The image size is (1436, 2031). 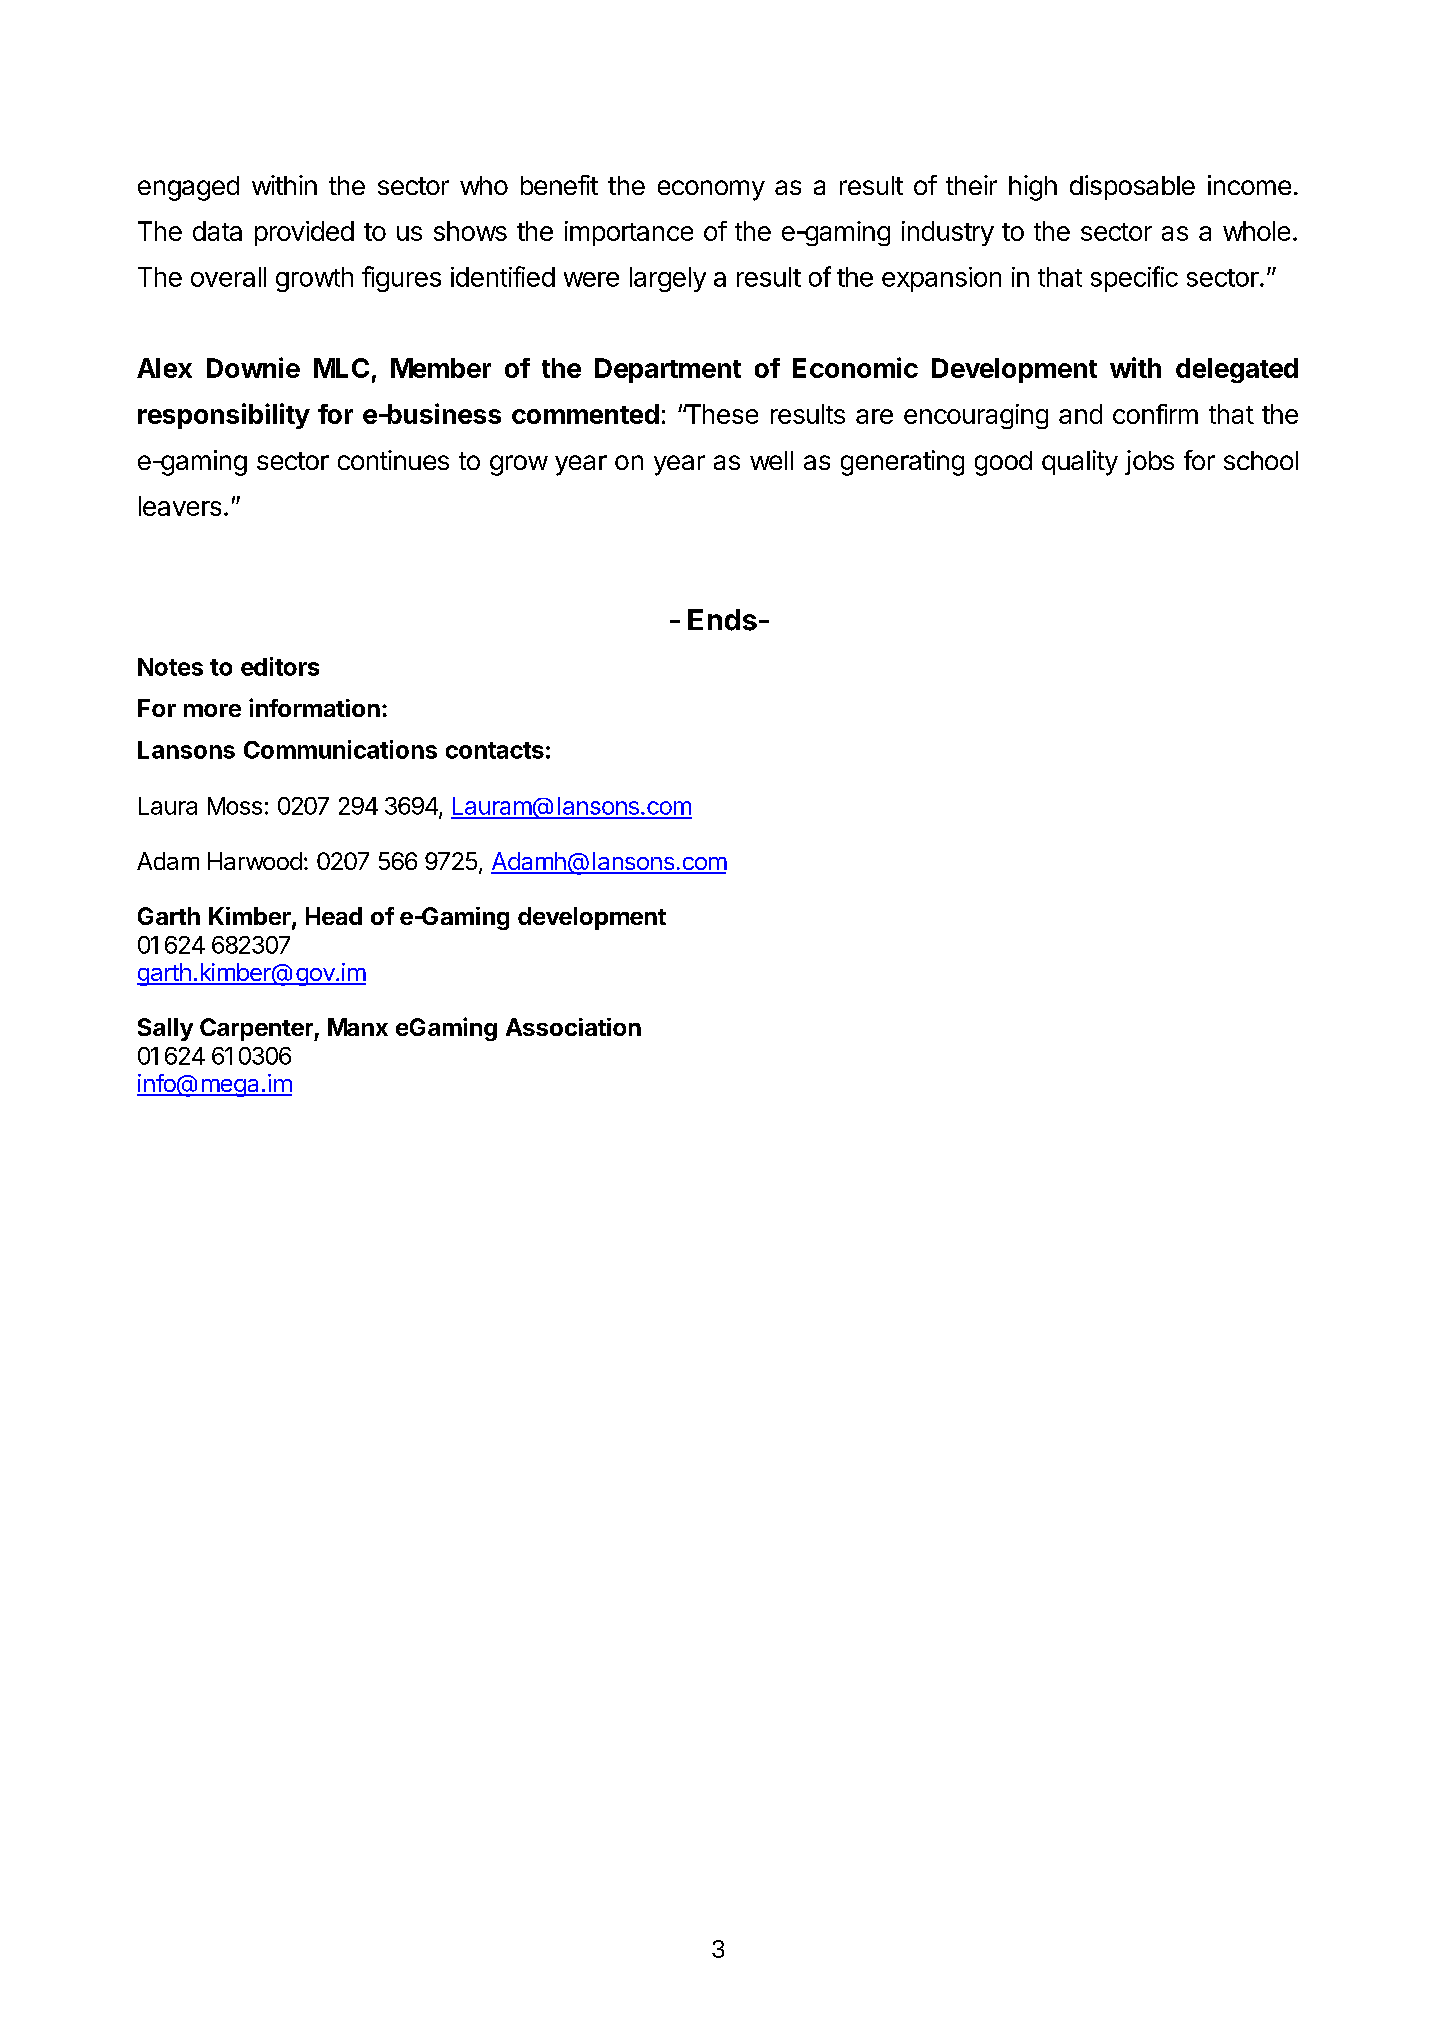 I want to click on well, so click(x=771, y=460).
